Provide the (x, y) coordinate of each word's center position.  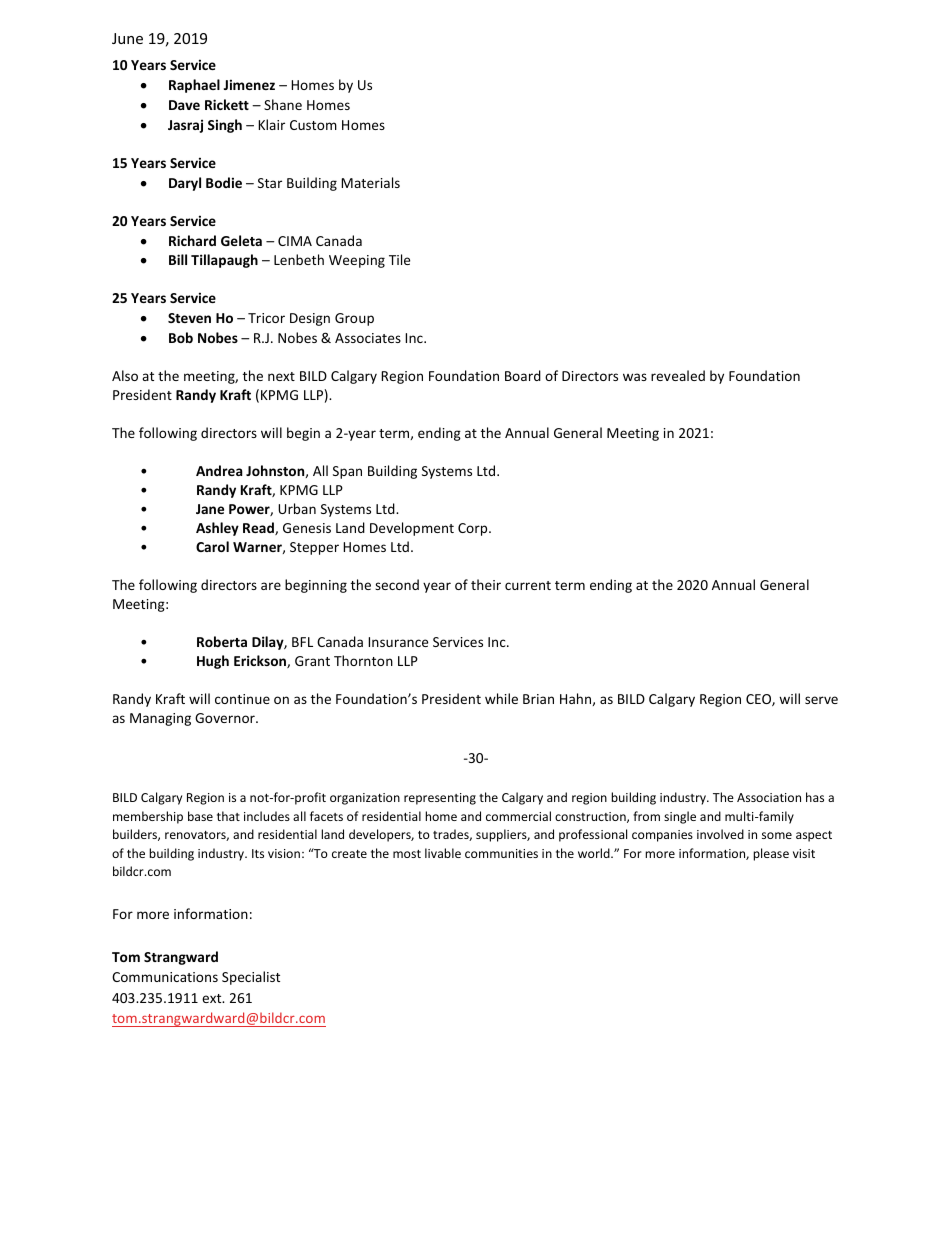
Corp (474, 529)
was (635, 377)
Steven (189, 318)
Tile (399, 259)
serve (821, 700)
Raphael (194, 86)
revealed (678, 375)
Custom (313, 125)
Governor (226, 718)
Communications (165, 977)
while (501, 698)
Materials (370, 182)
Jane (210, 509)
